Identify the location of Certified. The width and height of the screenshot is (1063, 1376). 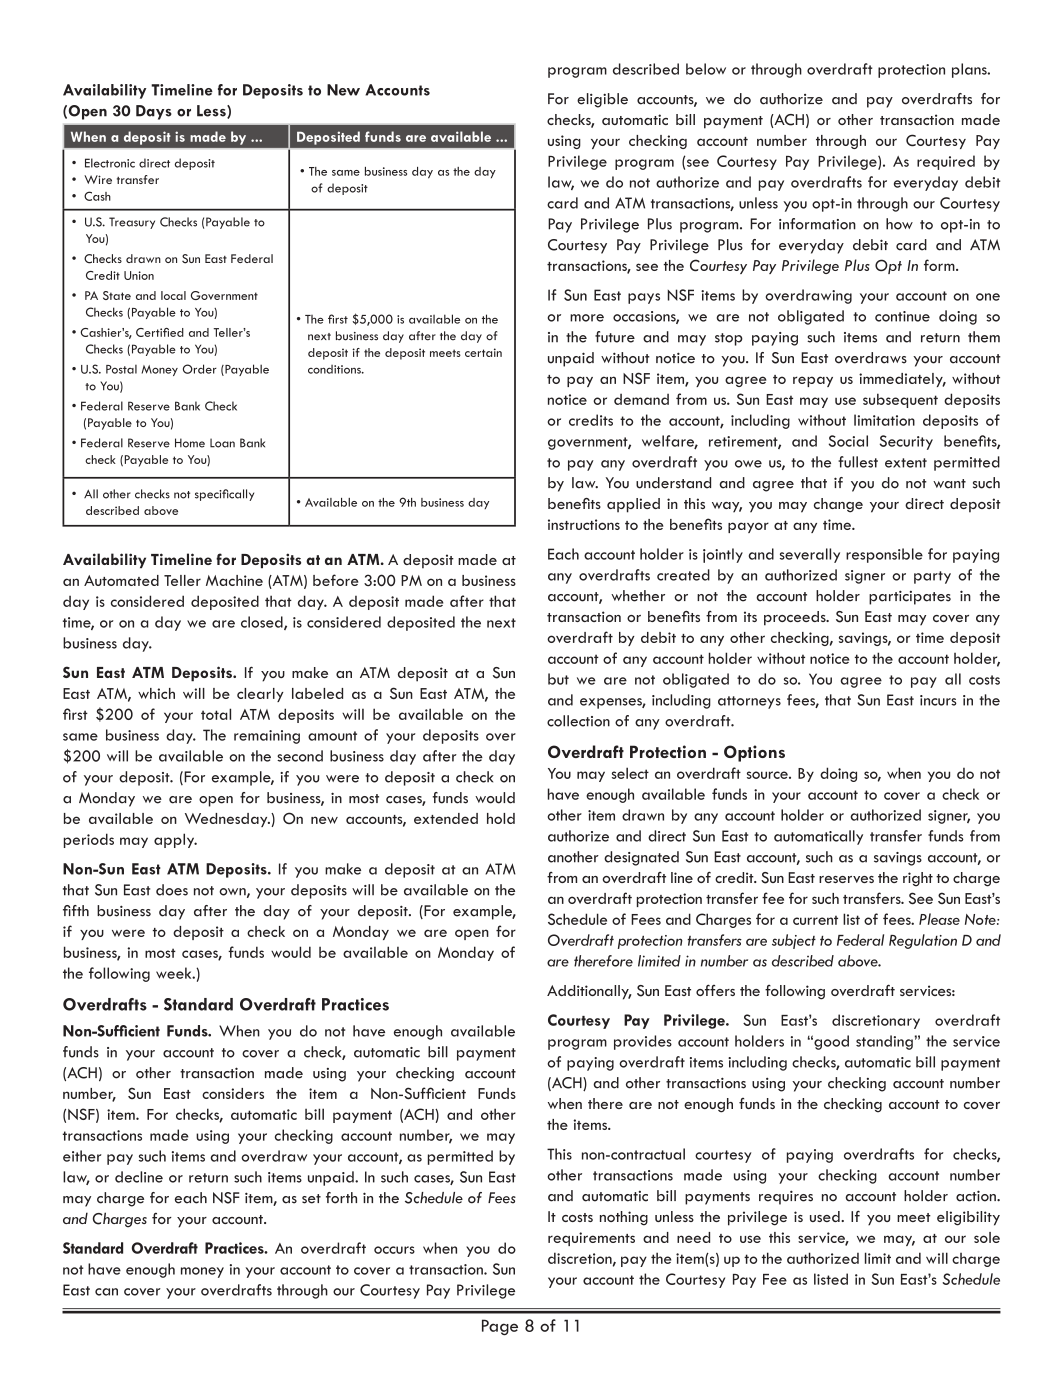
(160, 332).
